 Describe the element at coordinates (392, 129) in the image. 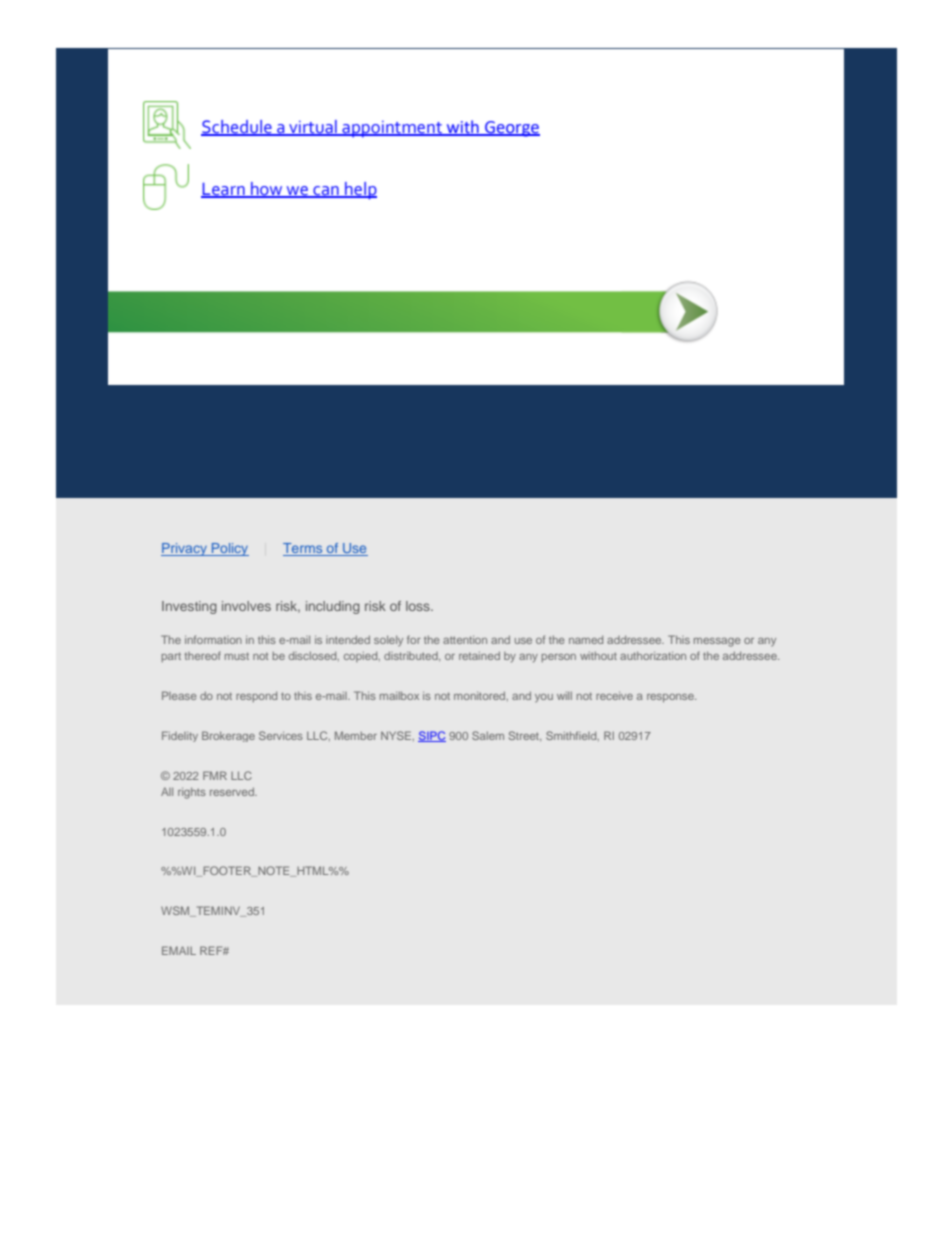

I see `appointment` at that location.
